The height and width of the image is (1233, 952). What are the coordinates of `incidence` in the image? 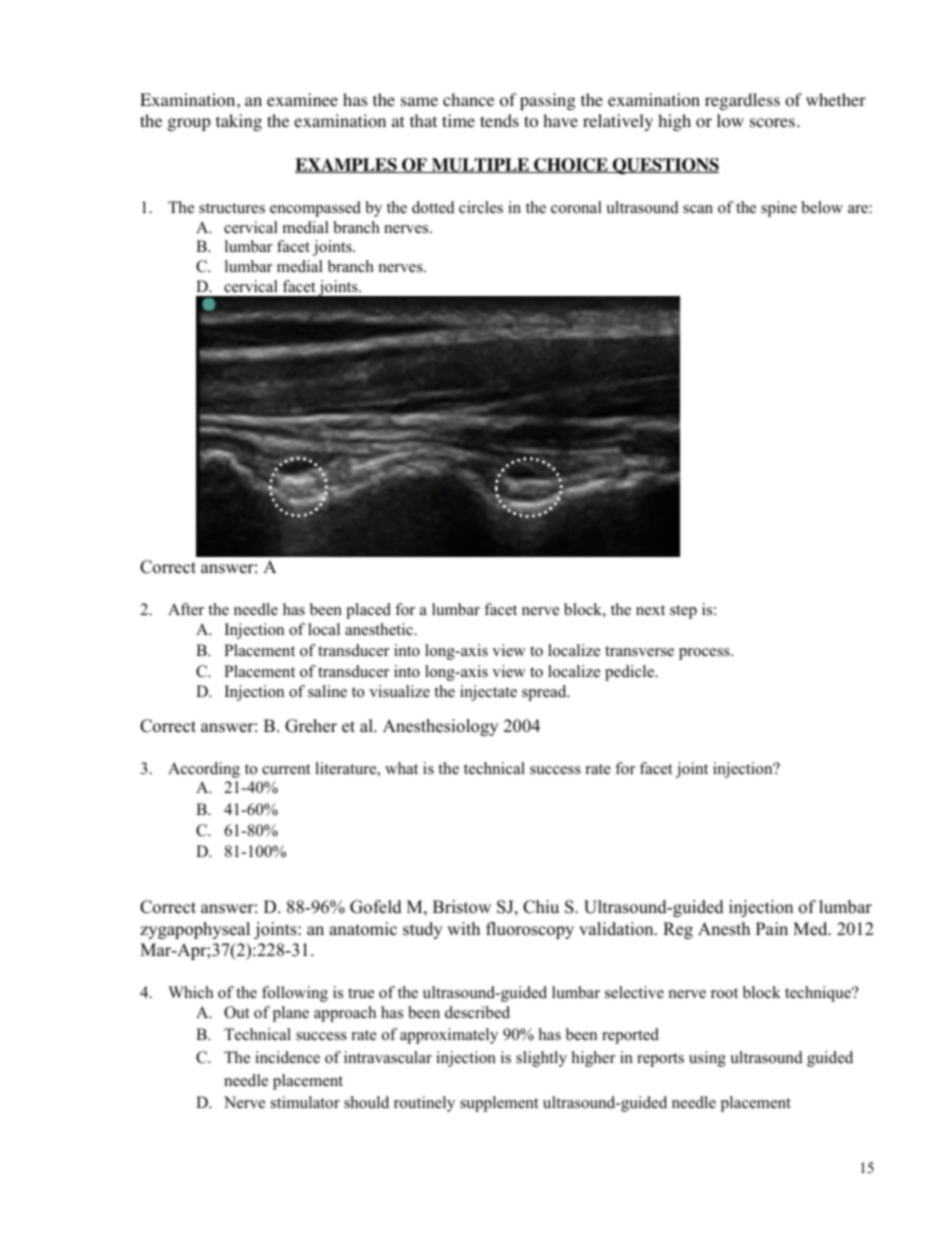 It's located at (287, 1057).
